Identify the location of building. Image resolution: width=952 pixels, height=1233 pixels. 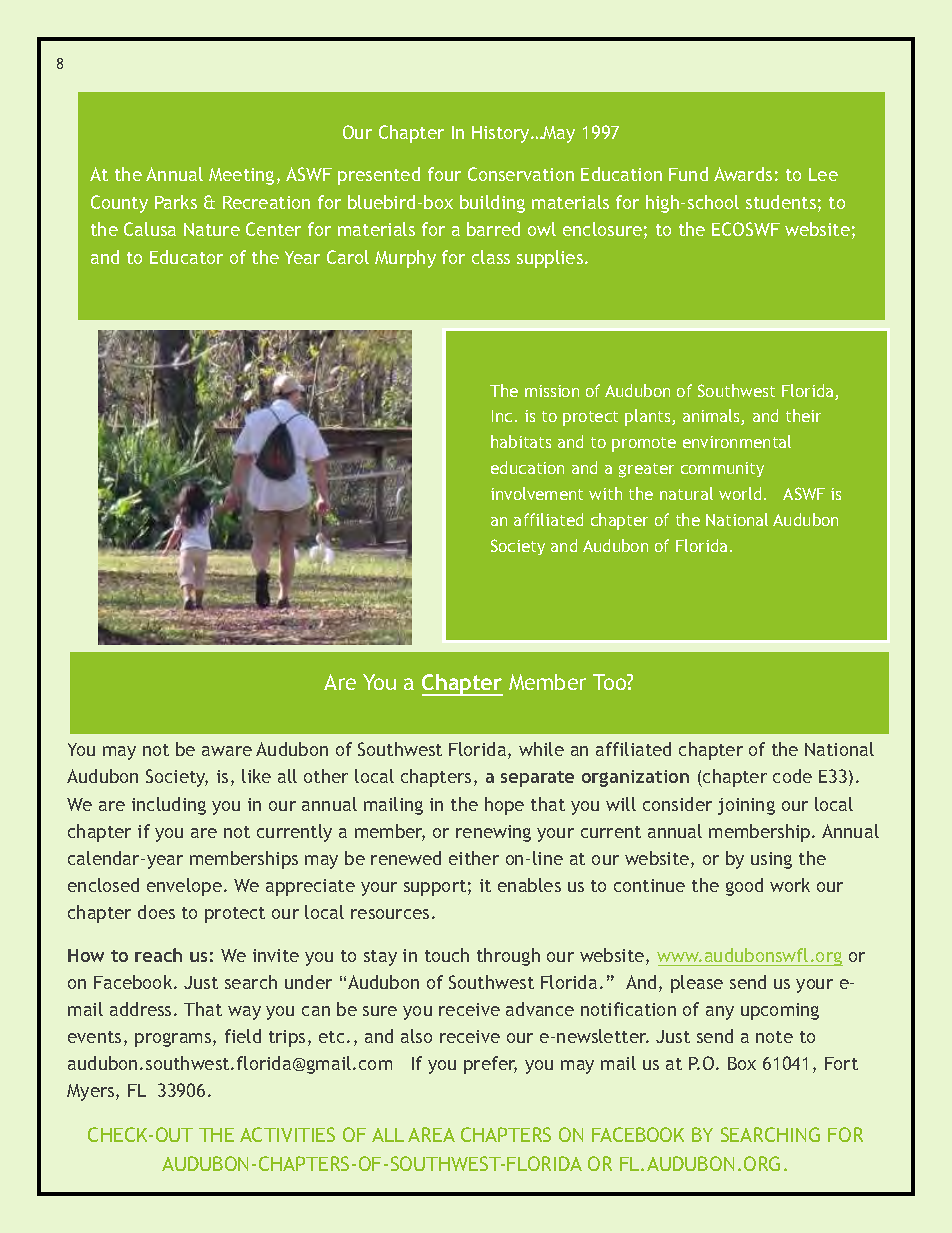
(492, 204).
